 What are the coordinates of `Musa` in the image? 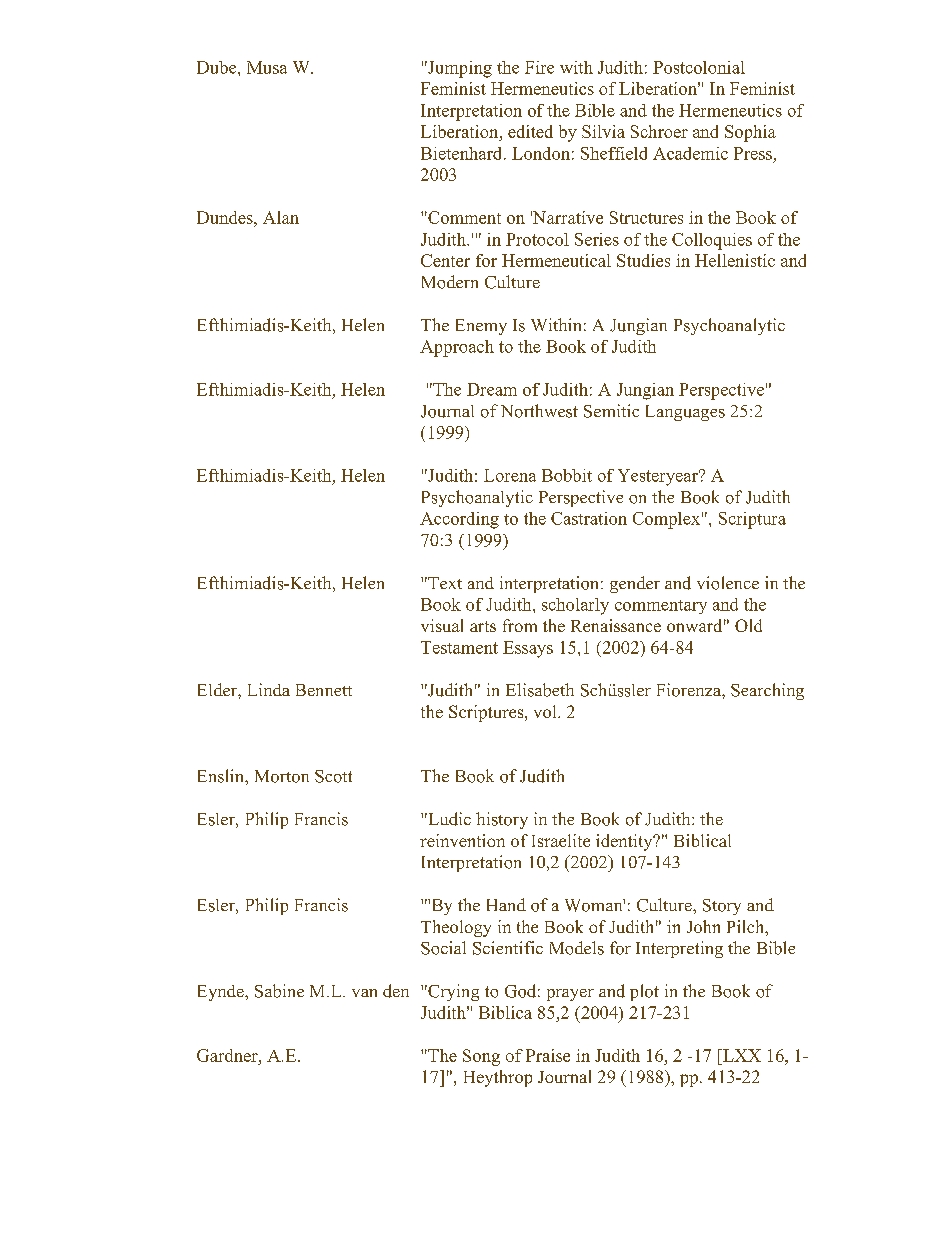 It's located at (267, 67).
